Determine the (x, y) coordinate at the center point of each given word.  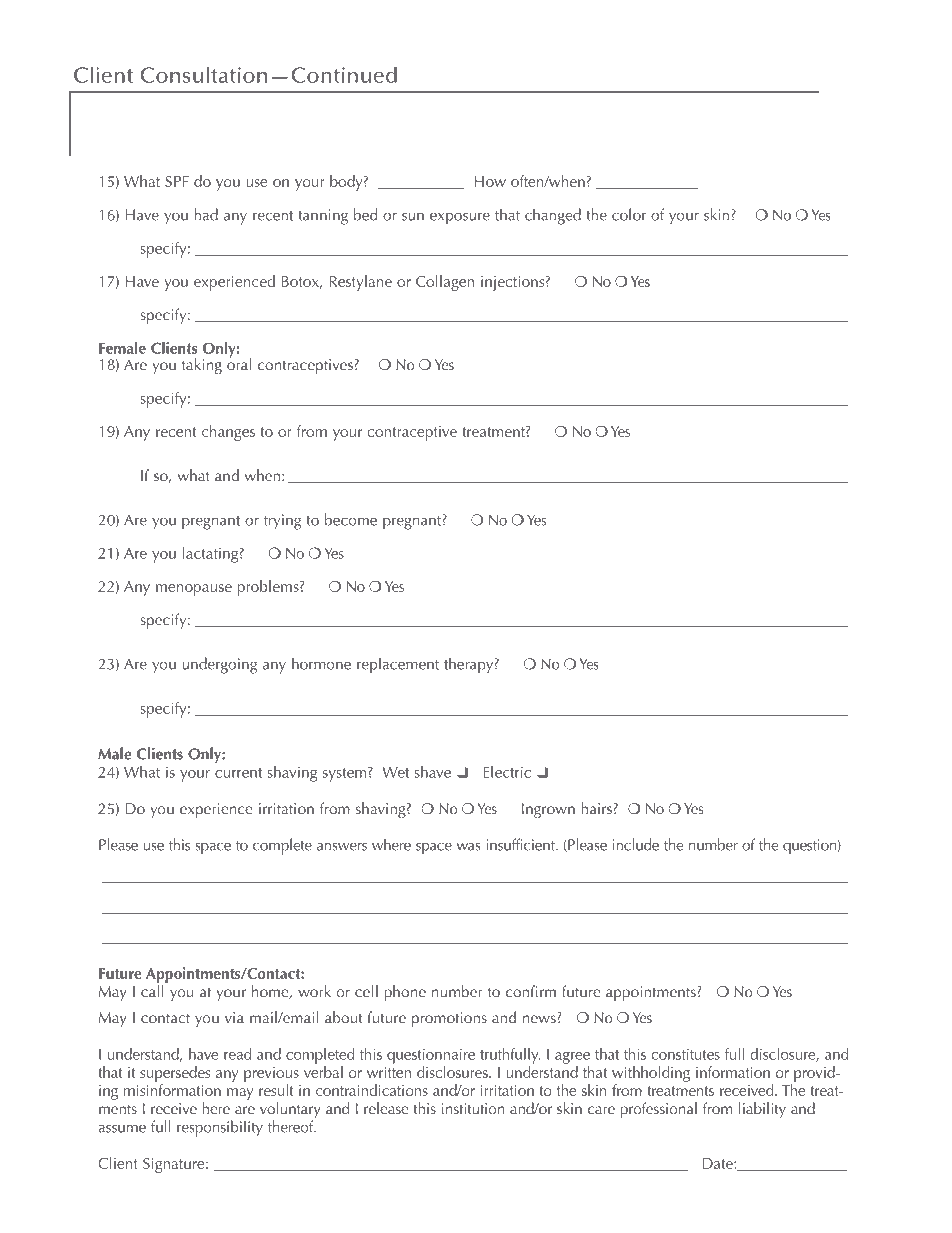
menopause (194, 590)
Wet (395, 772)
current (238, 773)
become (351, 519)
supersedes (175, 1074)
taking (202, 366)
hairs (596, 808)
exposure (460, 219)
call (152, 991)
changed (553, 216)
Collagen (445, 283)
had (206, 214)
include (636, 844)
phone (405, 993)
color (629, 214)
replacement (398, 665)
